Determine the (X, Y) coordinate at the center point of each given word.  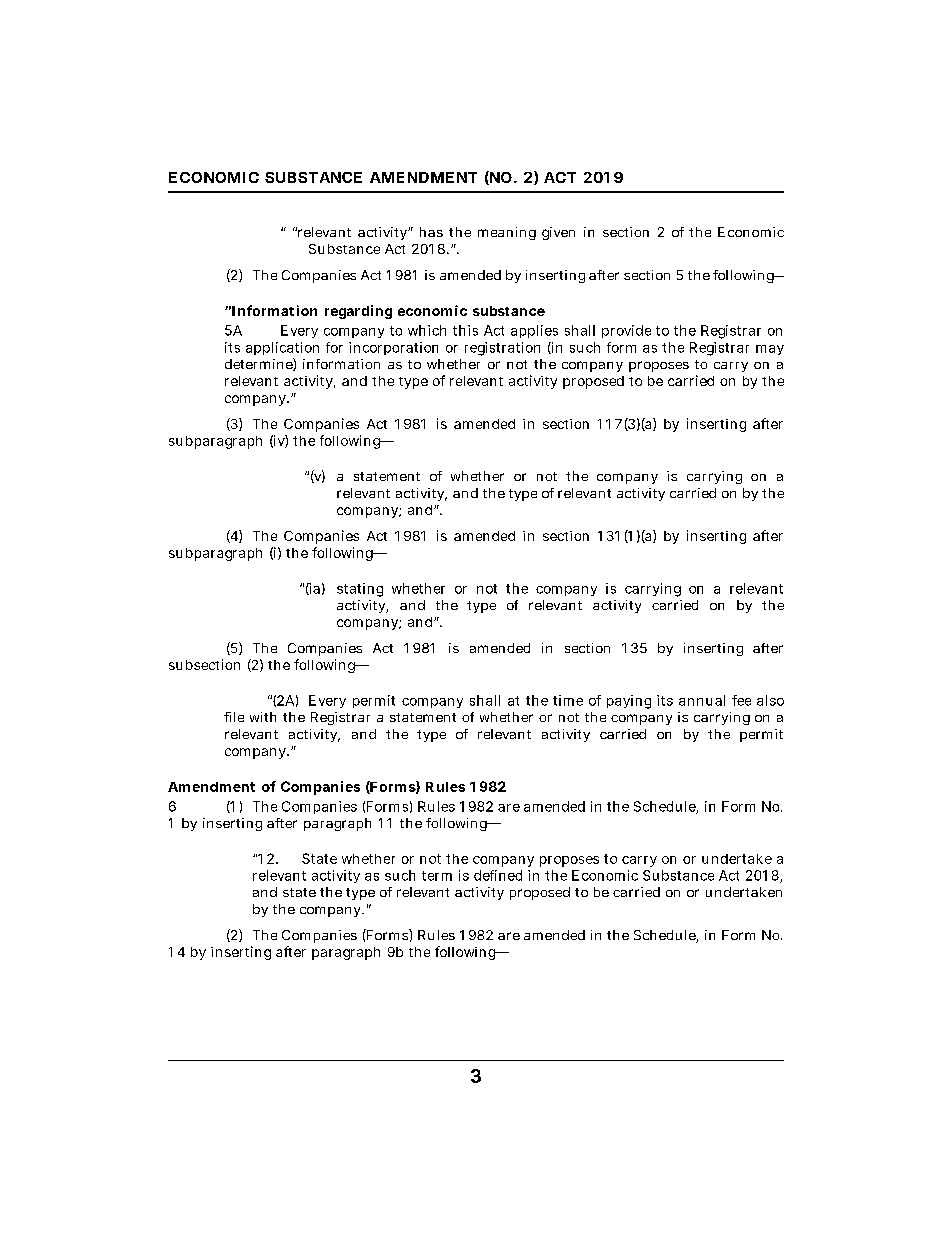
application (282, 348)
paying (629, 702)
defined (498, 875)
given (558, 233)
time (568, 700)
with (263, 717)
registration (502, 349)
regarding (358, 312)
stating (360, 590)
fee (741, 700)
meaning (507, 233)
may (770, 350)
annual (702, 700)
